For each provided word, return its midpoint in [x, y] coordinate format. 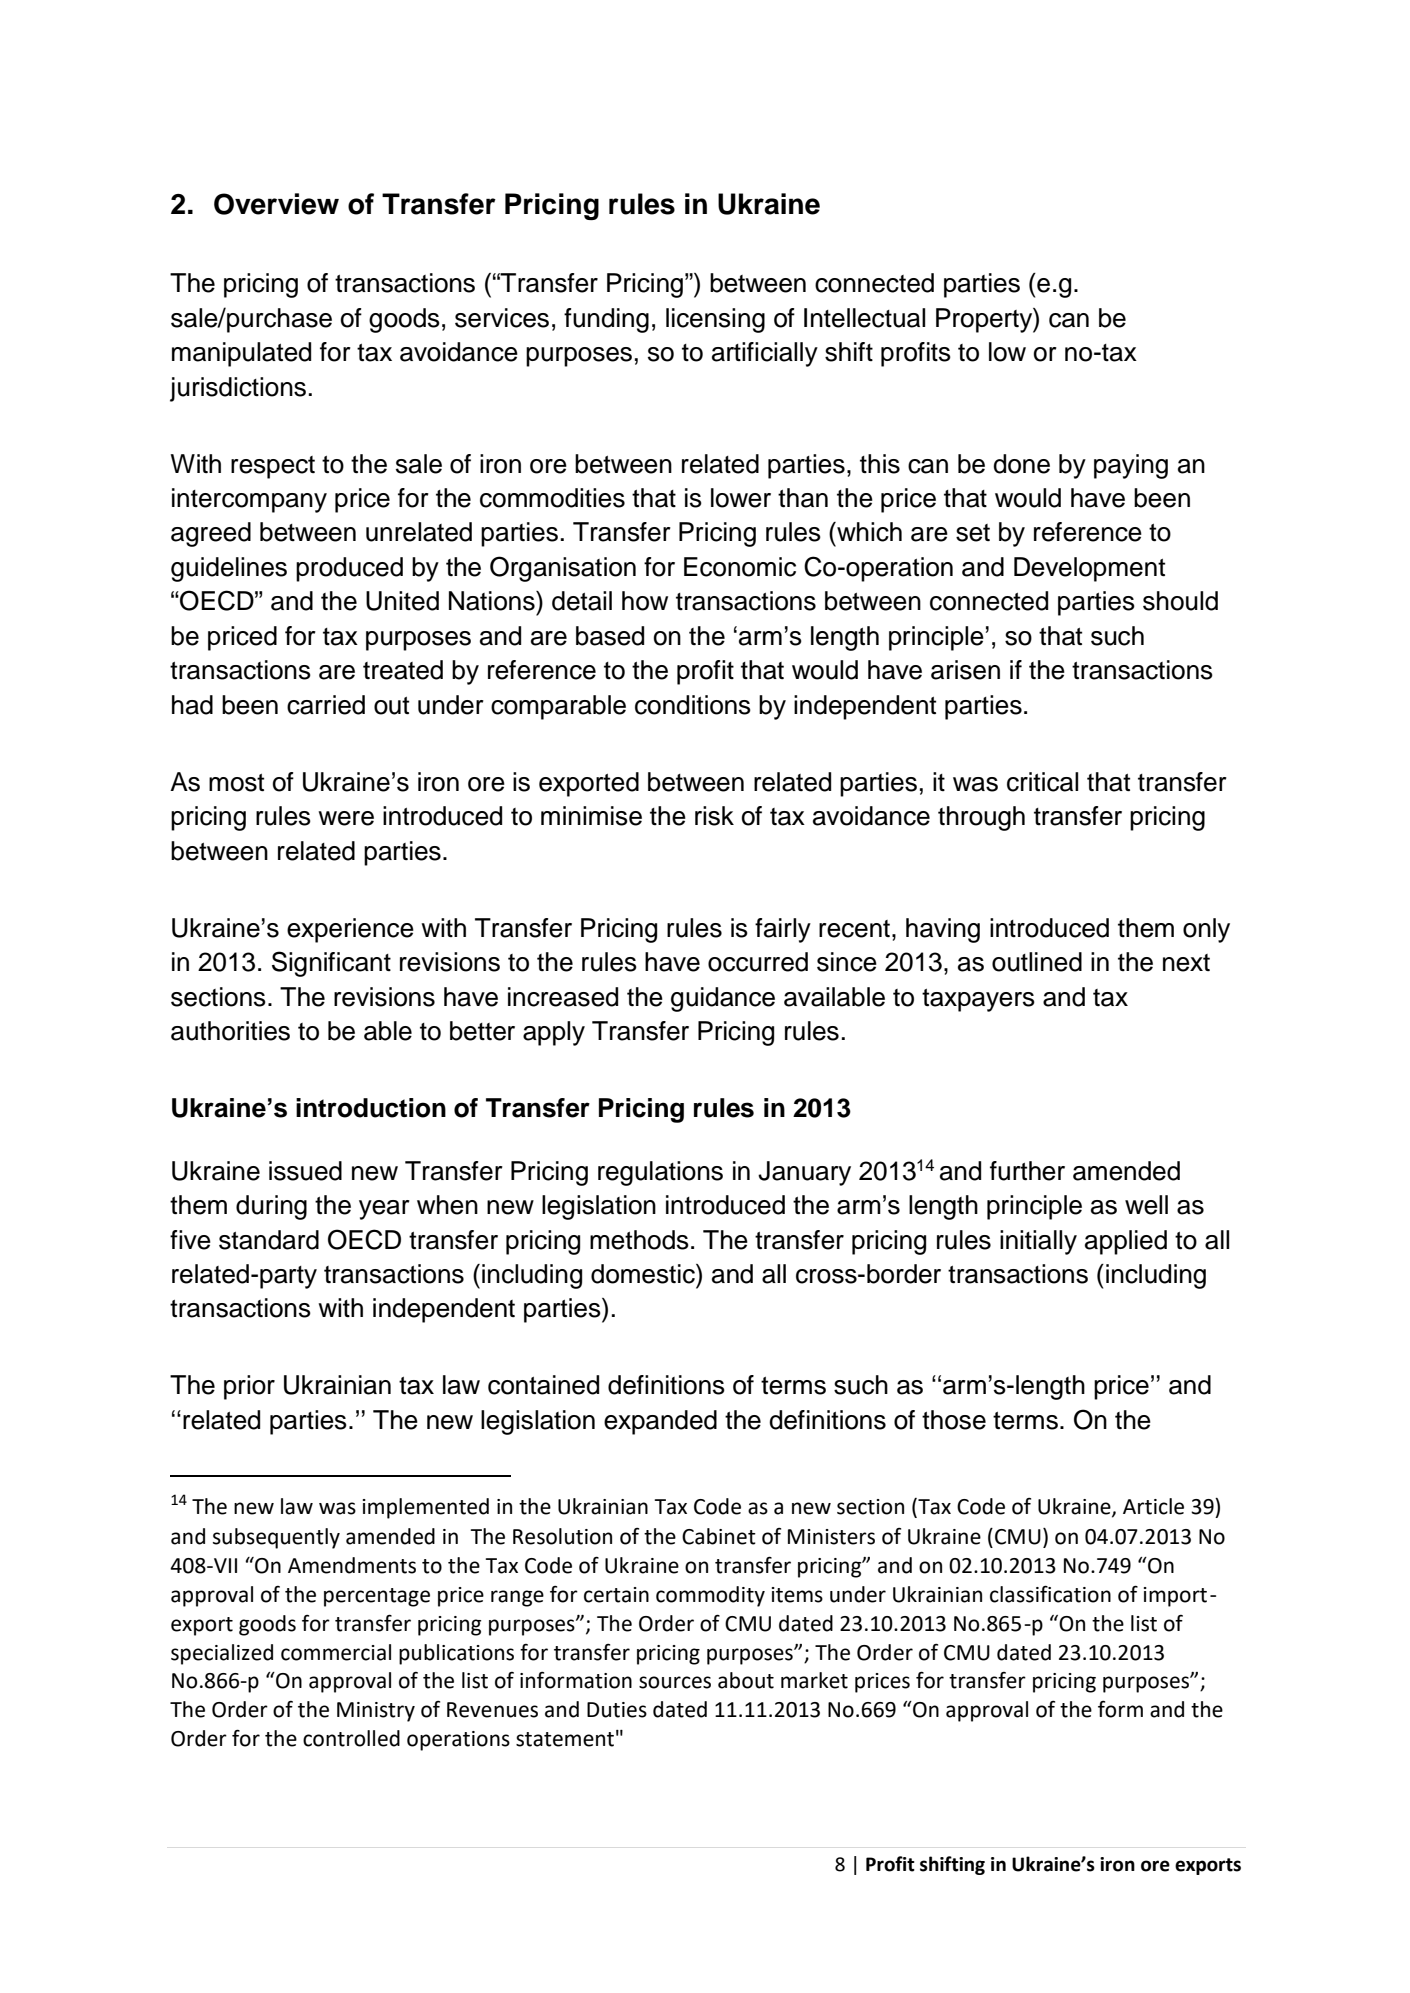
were [346, 818]
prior [249, 1387]
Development [1089, 569]
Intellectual [864, 318]
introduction [371, 1108]
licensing [715, 320]
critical [1042, 782]
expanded [660, 1422]
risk [714, 816]
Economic [740, 567]
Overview [276, 204]
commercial [336, 1652]
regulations [660, 1173]
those [954, 1420]
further [1027, 1171]
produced [349, 569]
